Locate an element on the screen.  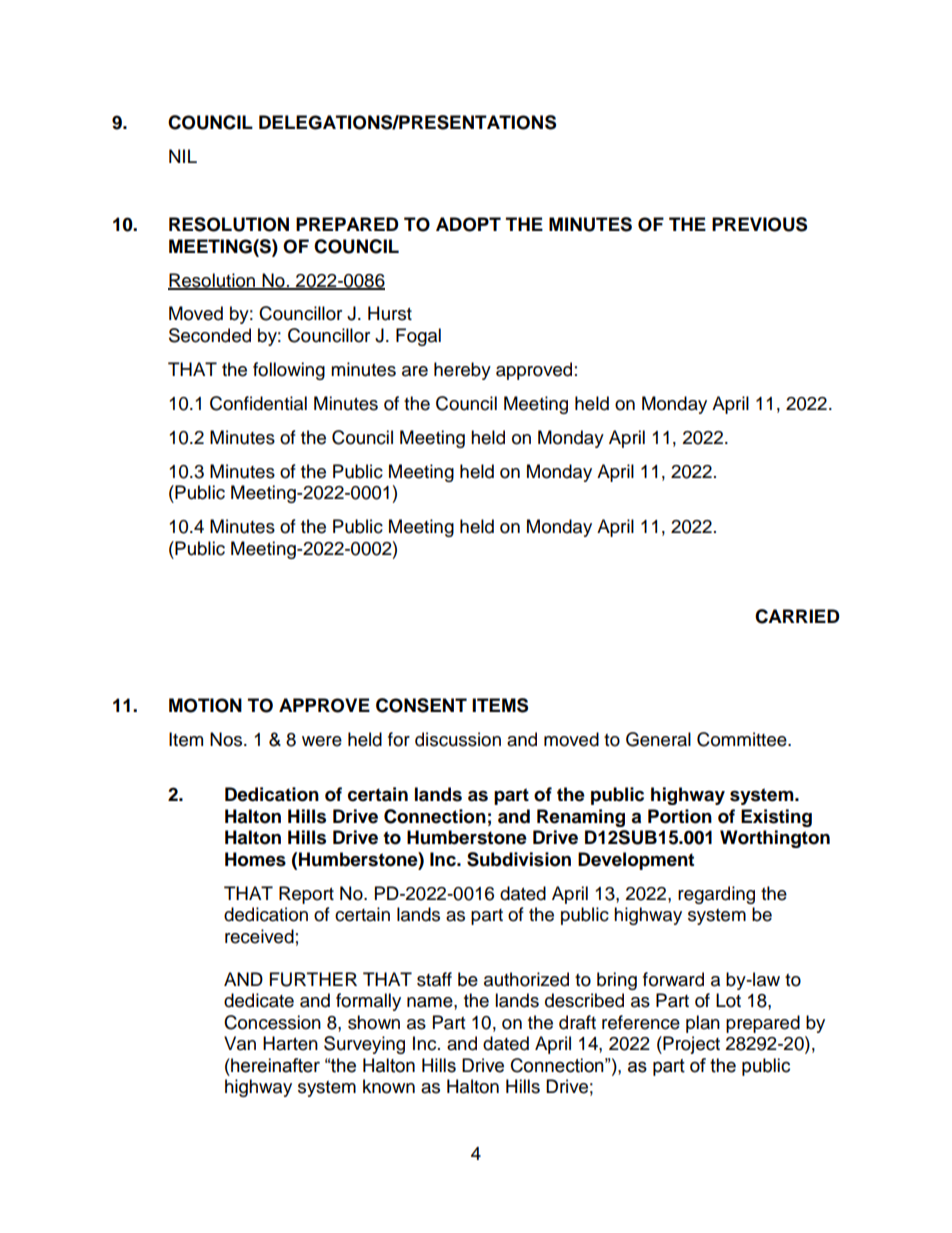
NIL is located at coordinates (183, 156).
